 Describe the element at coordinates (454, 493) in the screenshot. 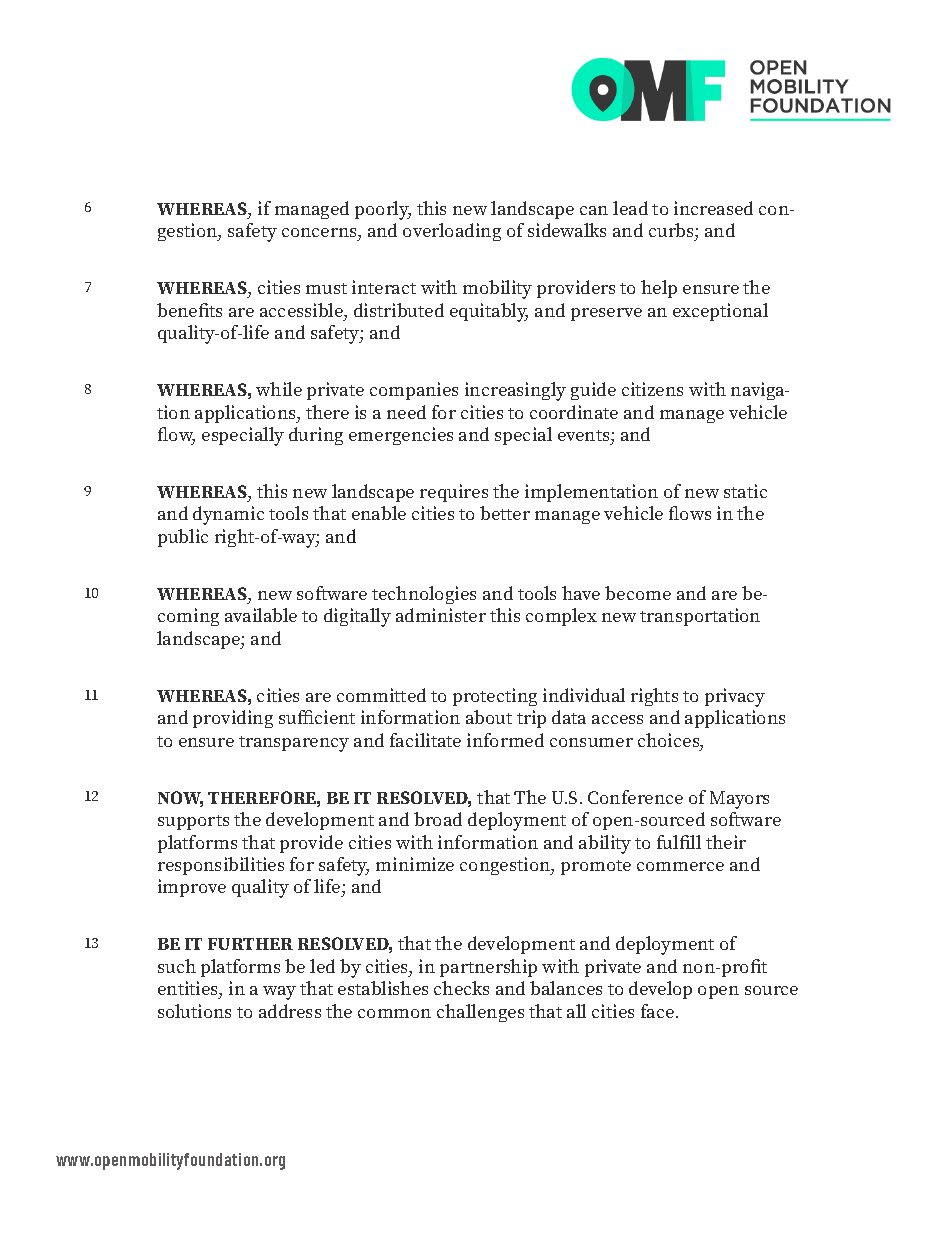

I see `requires` at that location.
